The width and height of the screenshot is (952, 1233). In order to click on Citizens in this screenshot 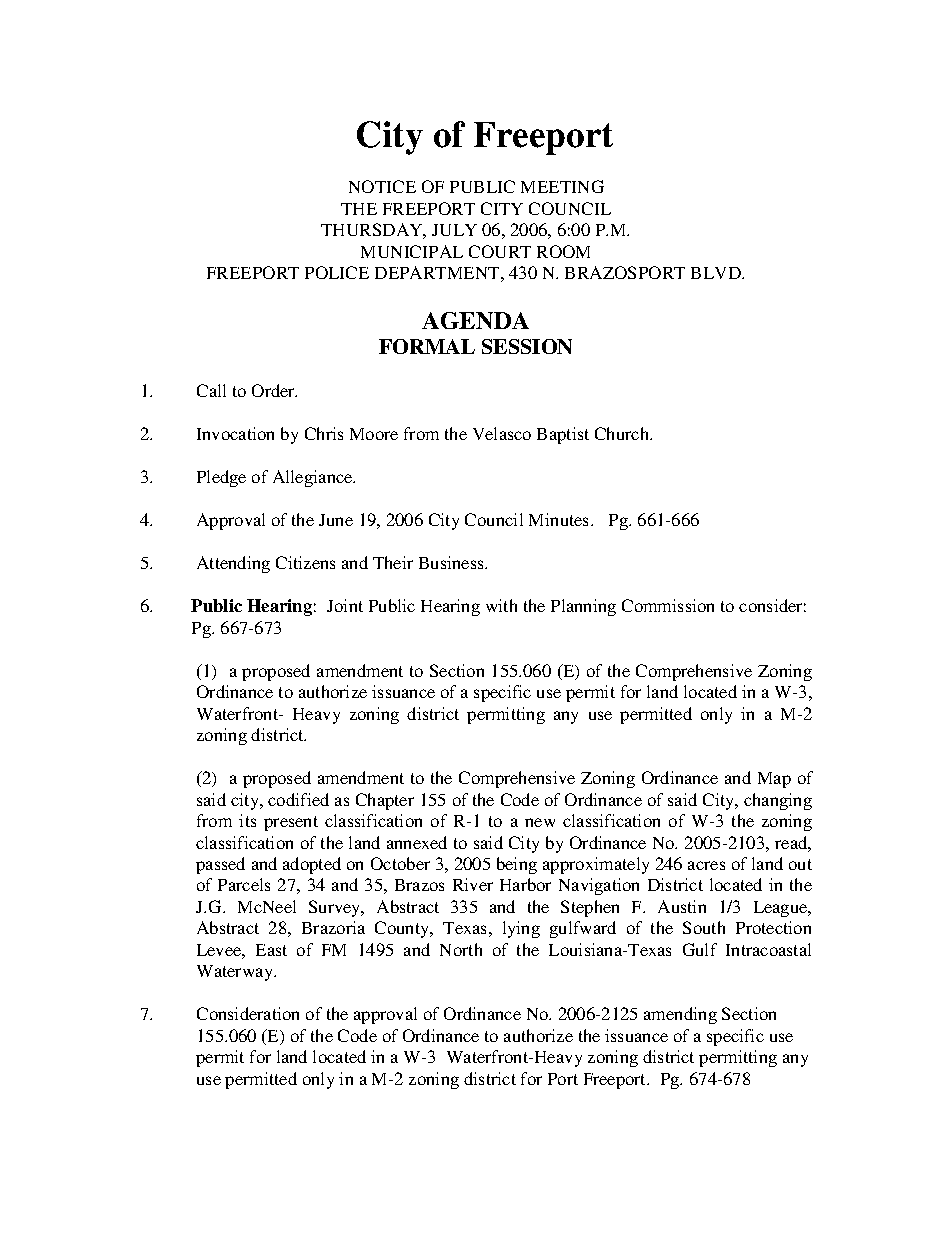, I will do `click(305, 562)`.
